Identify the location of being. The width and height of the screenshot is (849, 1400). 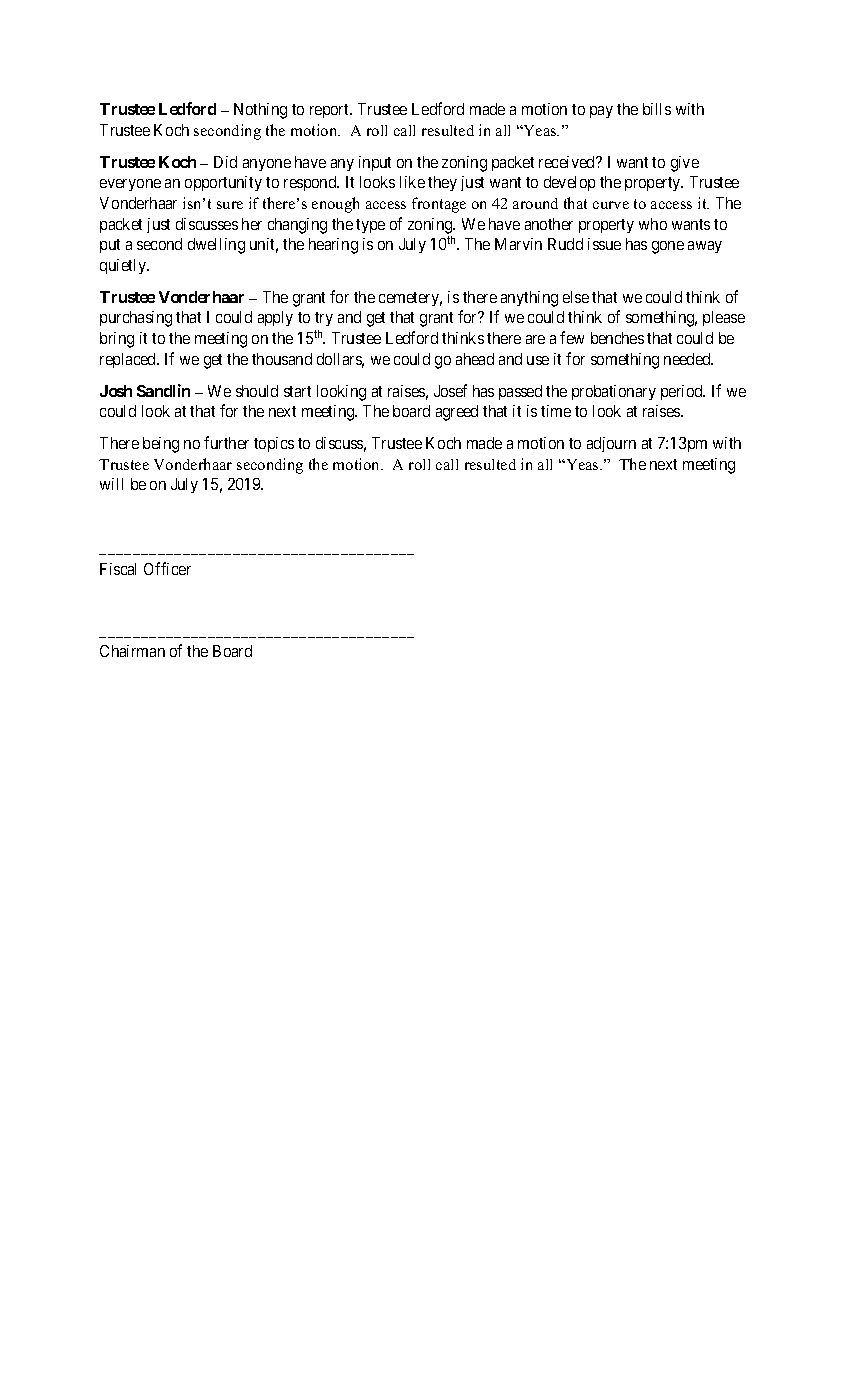
(161, 445).
